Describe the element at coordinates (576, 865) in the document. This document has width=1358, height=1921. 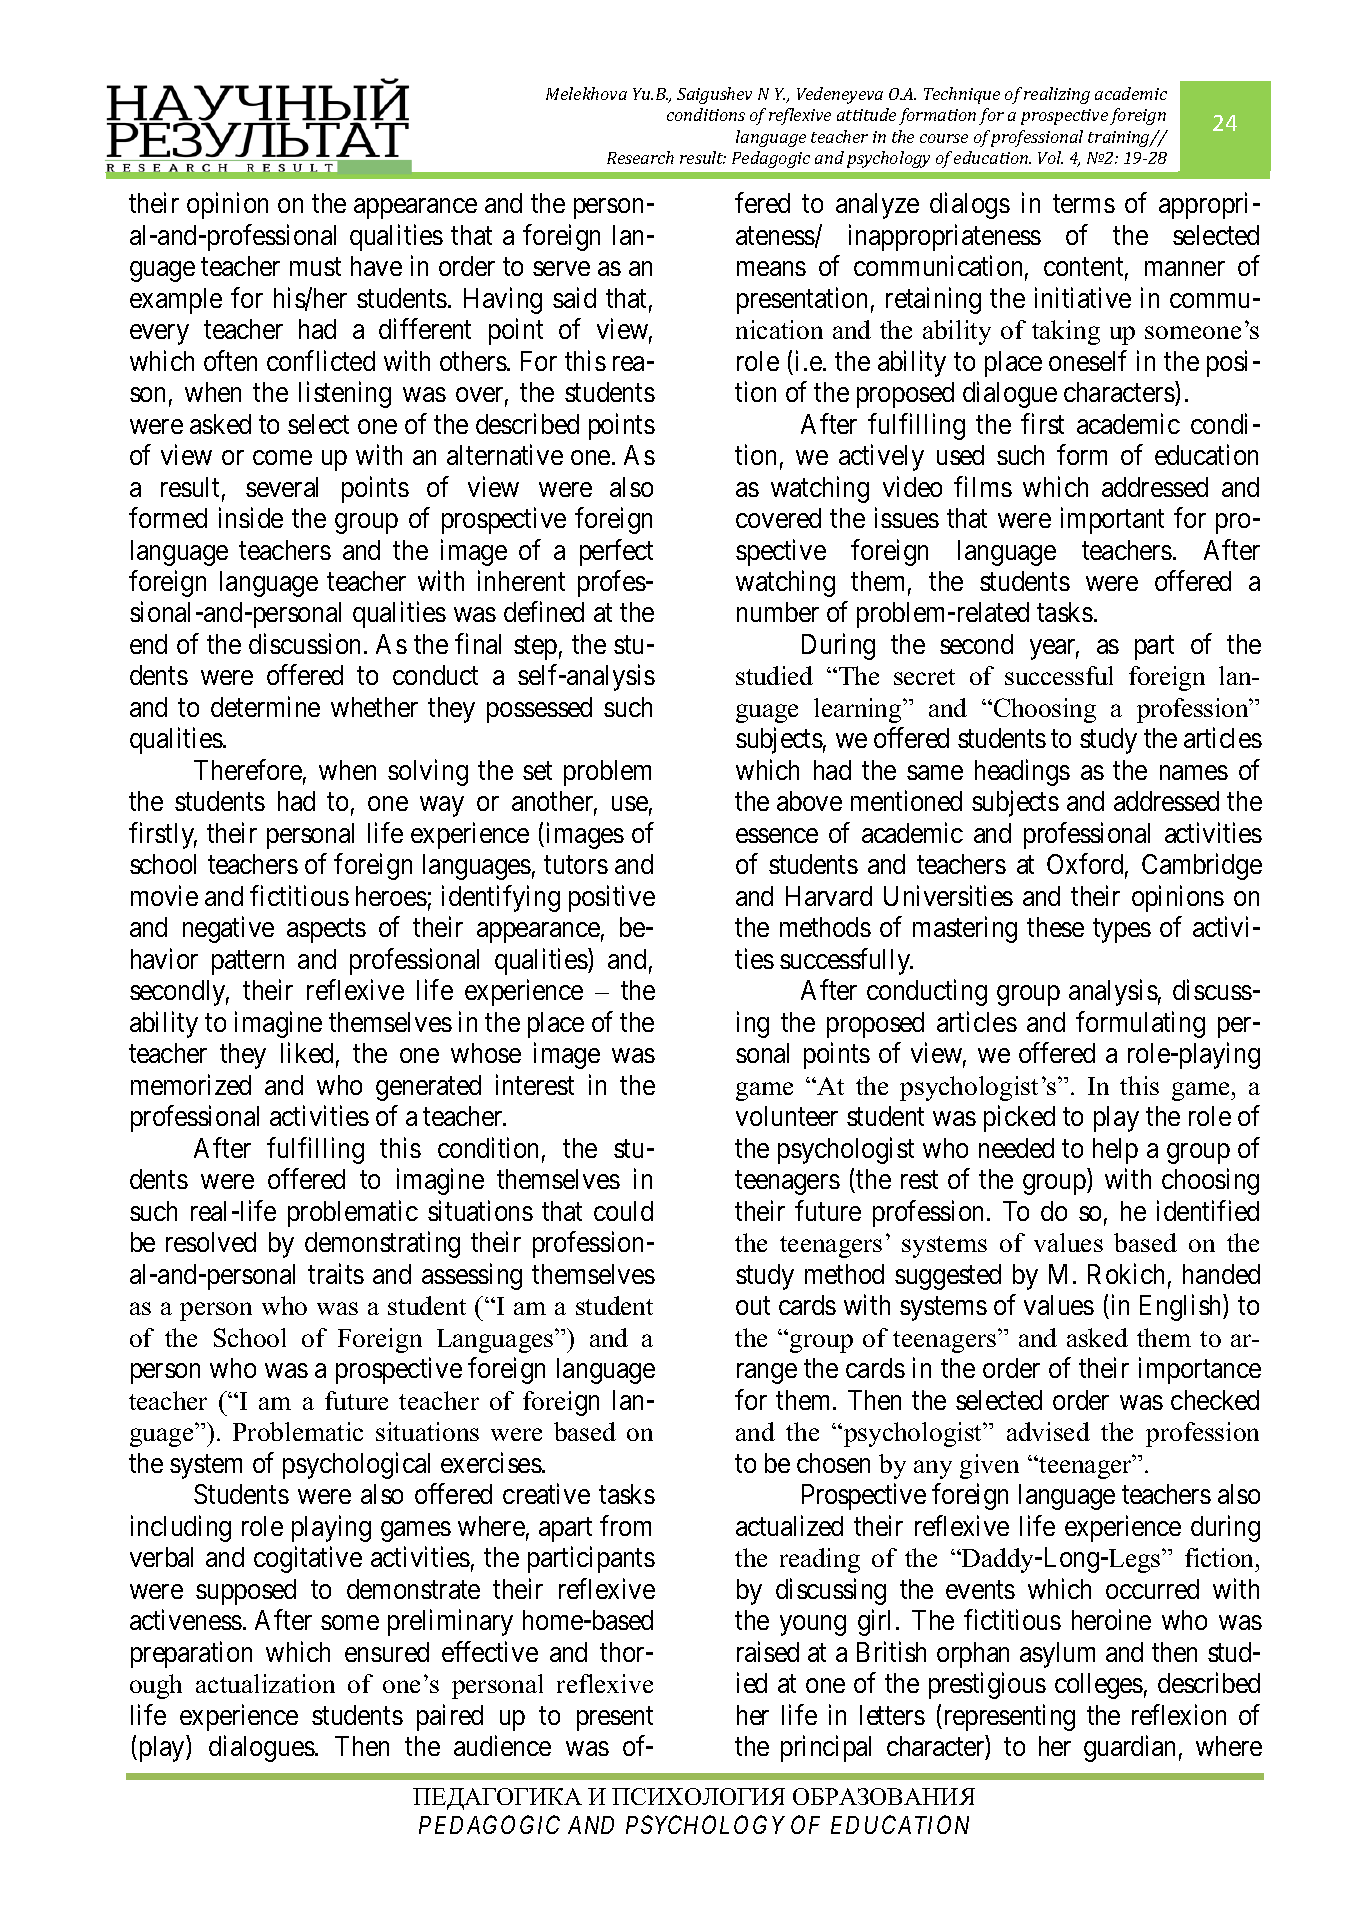
I see `tutors` at that location.
